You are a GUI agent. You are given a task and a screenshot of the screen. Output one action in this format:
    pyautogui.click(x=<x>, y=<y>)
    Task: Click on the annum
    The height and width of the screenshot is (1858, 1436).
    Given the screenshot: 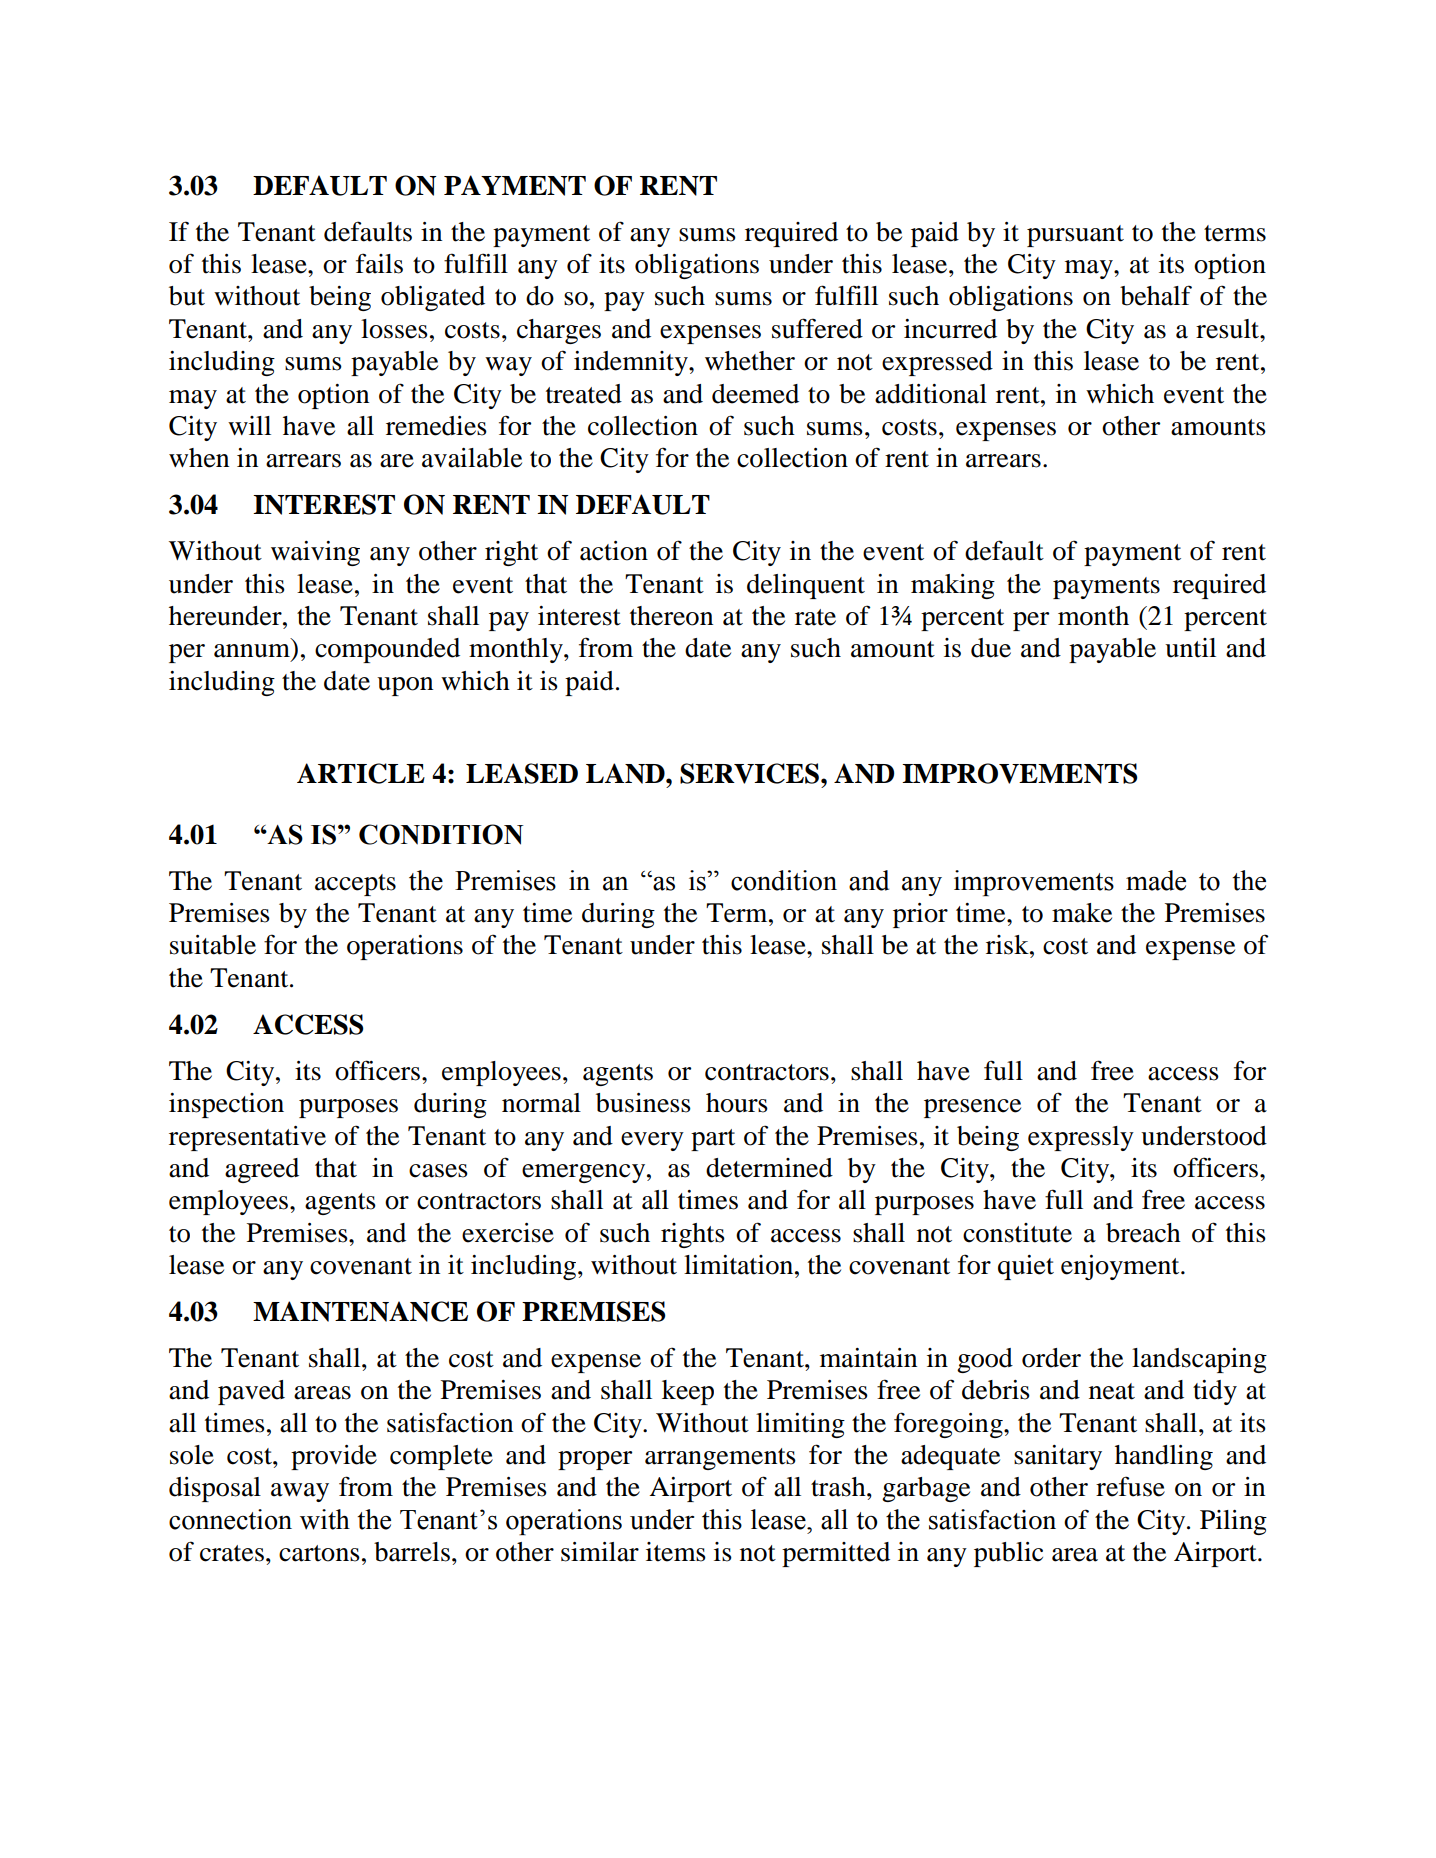 What is the action you would take?
    pyautogui.click(x=252, y=651)
